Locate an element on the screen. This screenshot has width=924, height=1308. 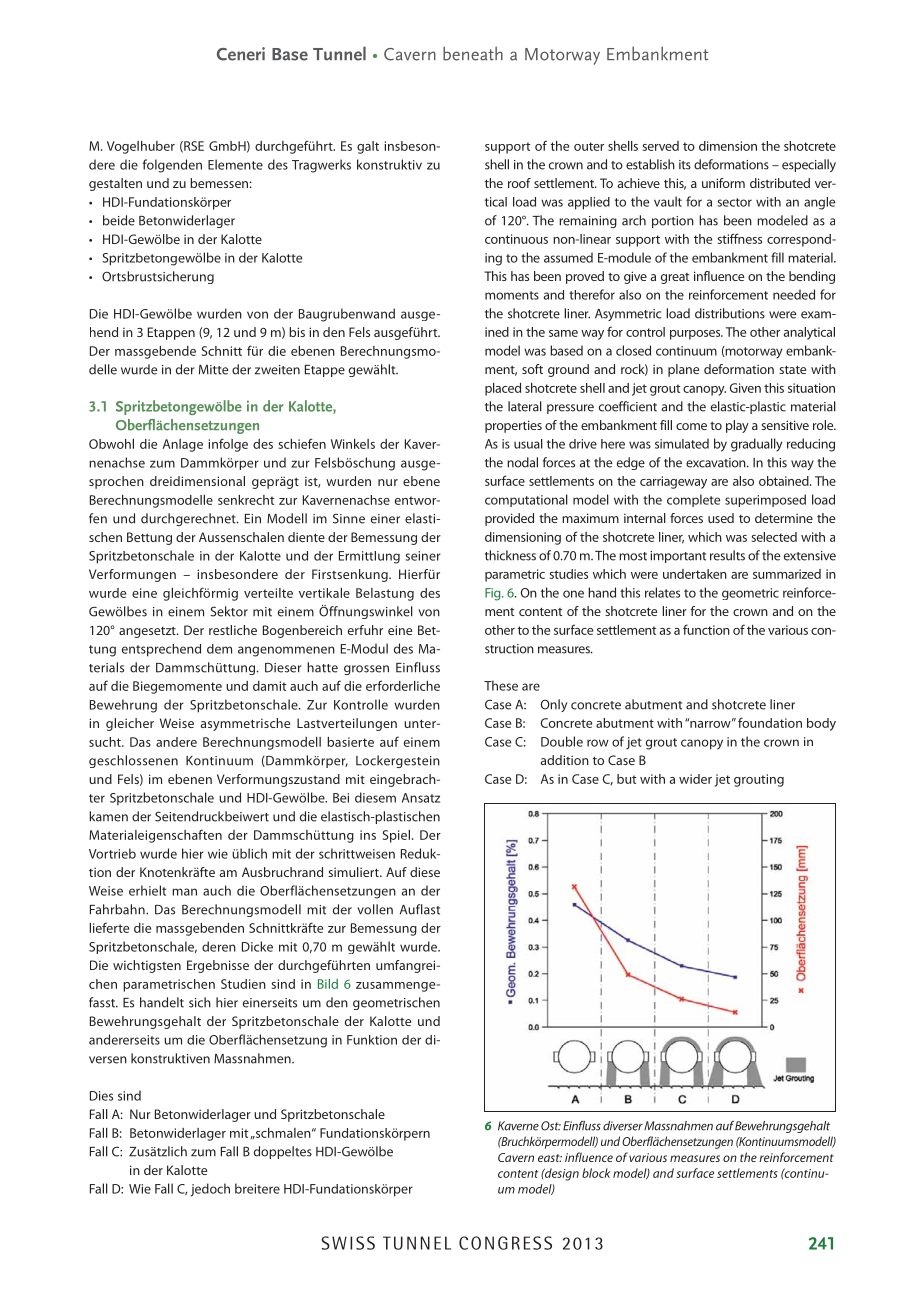
uniform is located at coordinates (723, 183).
